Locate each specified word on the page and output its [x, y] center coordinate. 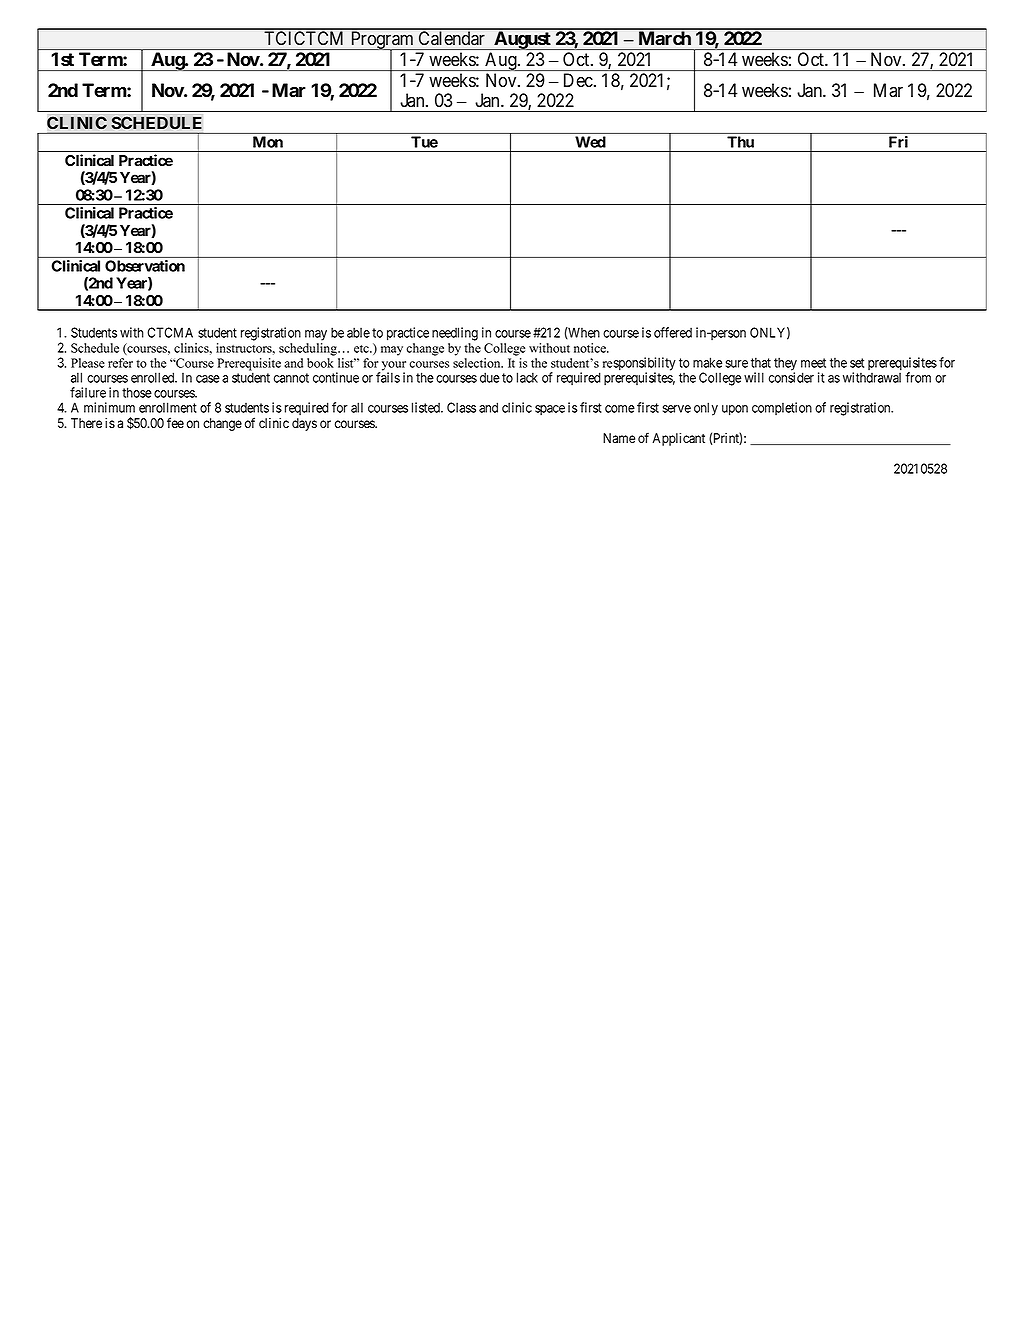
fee [175, 422]
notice [591, 348]
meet [813, 363]
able [358, 332]
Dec [578, 80]
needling [455, 334]
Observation [145, 266]
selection [478, 363]
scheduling [309, 349]
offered [673, 332]
